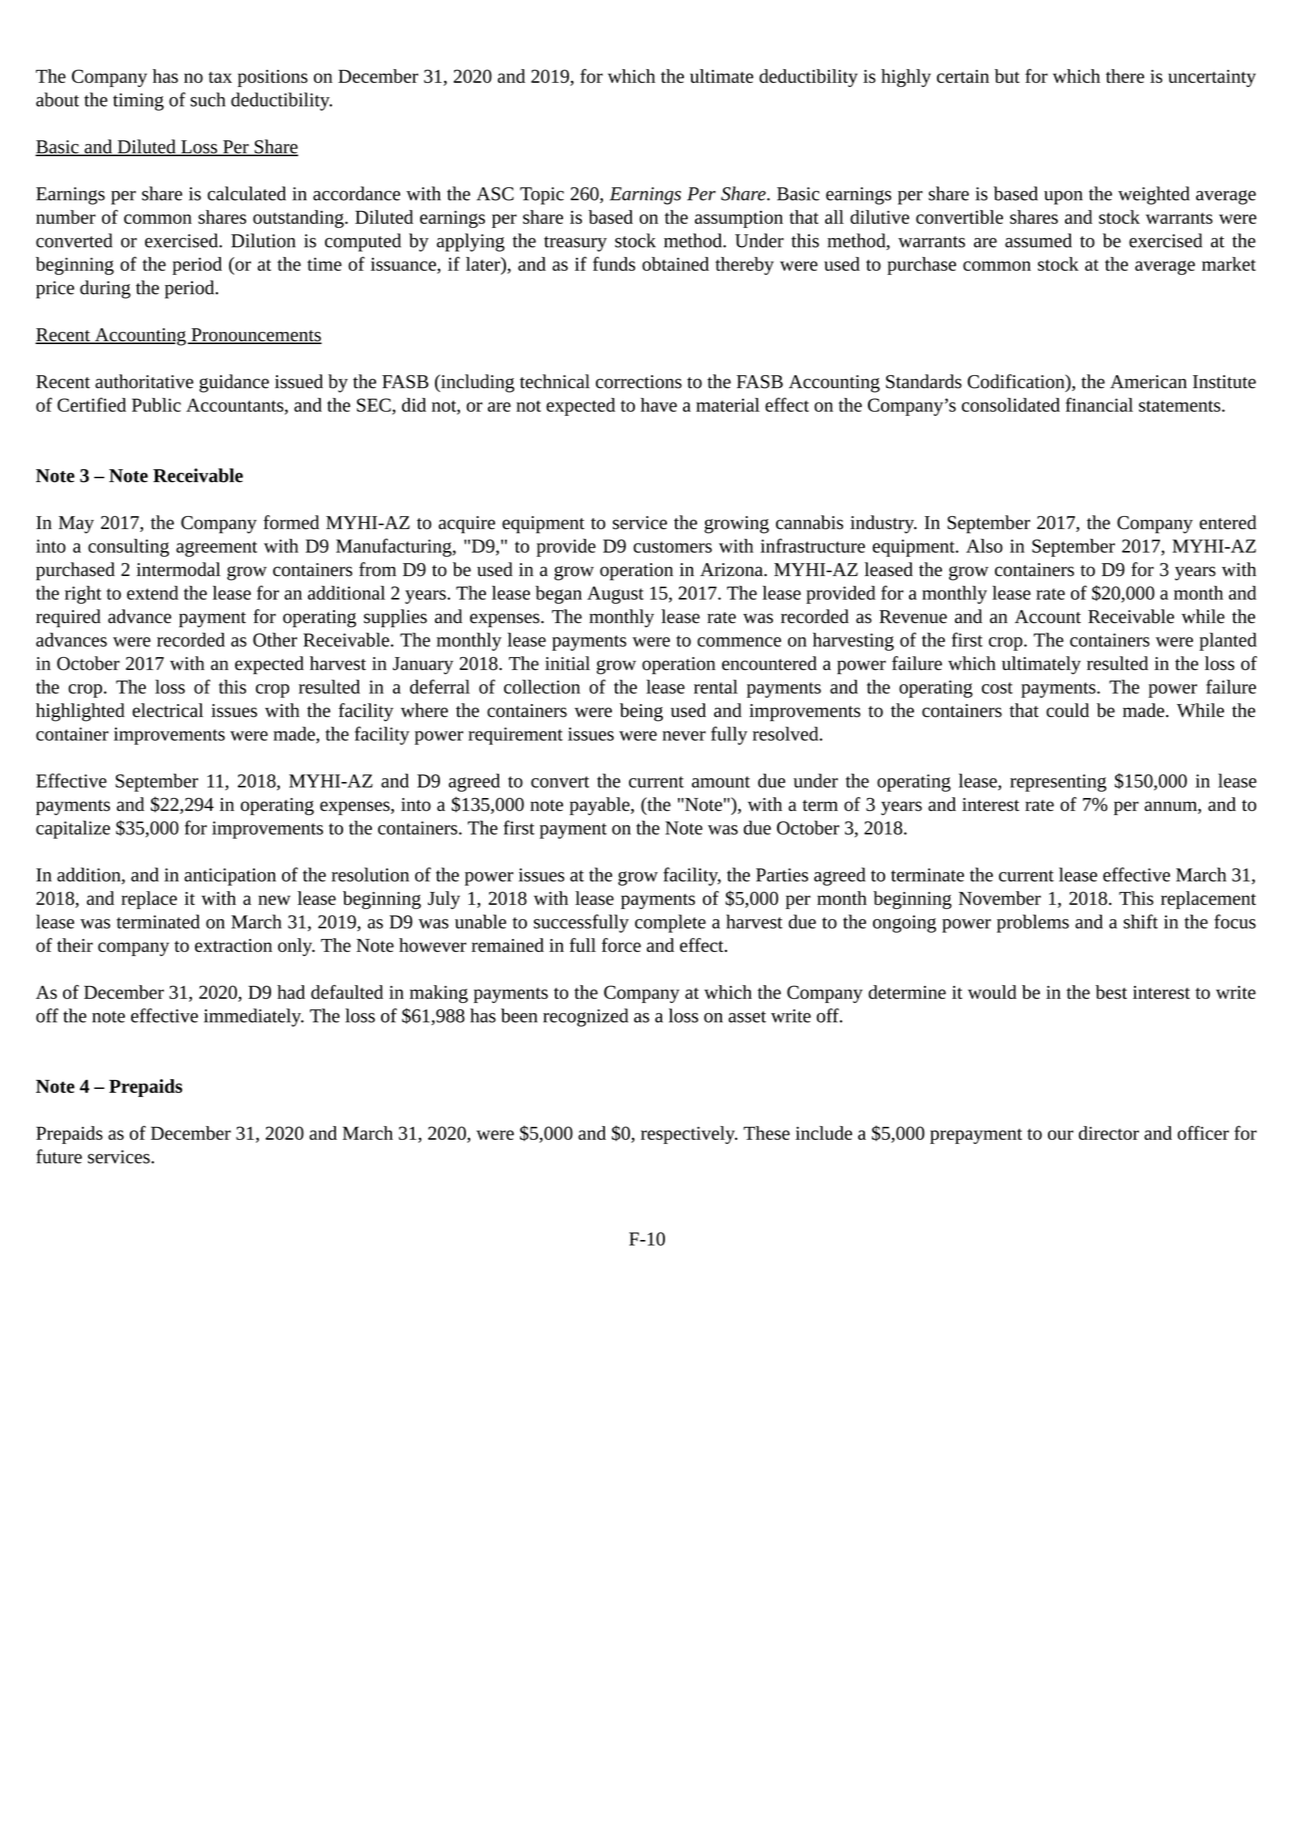 This image has height=1831, width=1294. What do you see at coordinates (1007, 76) in the image?
I see `but` at bounding box center [1007, 76].
